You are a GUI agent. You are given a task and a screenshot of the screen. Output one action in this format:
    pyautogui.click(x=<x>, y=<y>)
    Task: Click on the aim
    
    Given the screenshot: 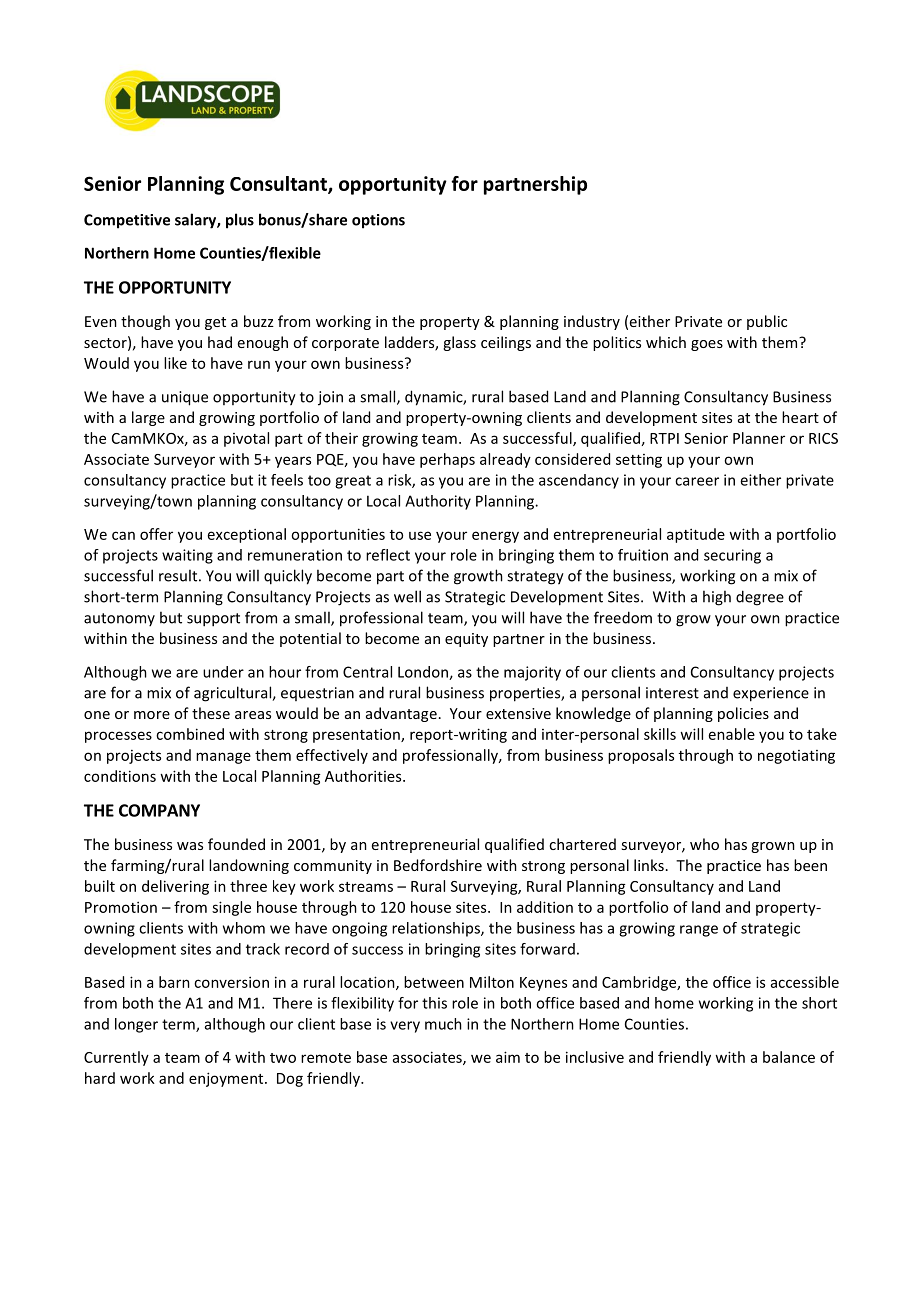 What is the action you would take?
    pyautogui.click(x=508, y=1057)
